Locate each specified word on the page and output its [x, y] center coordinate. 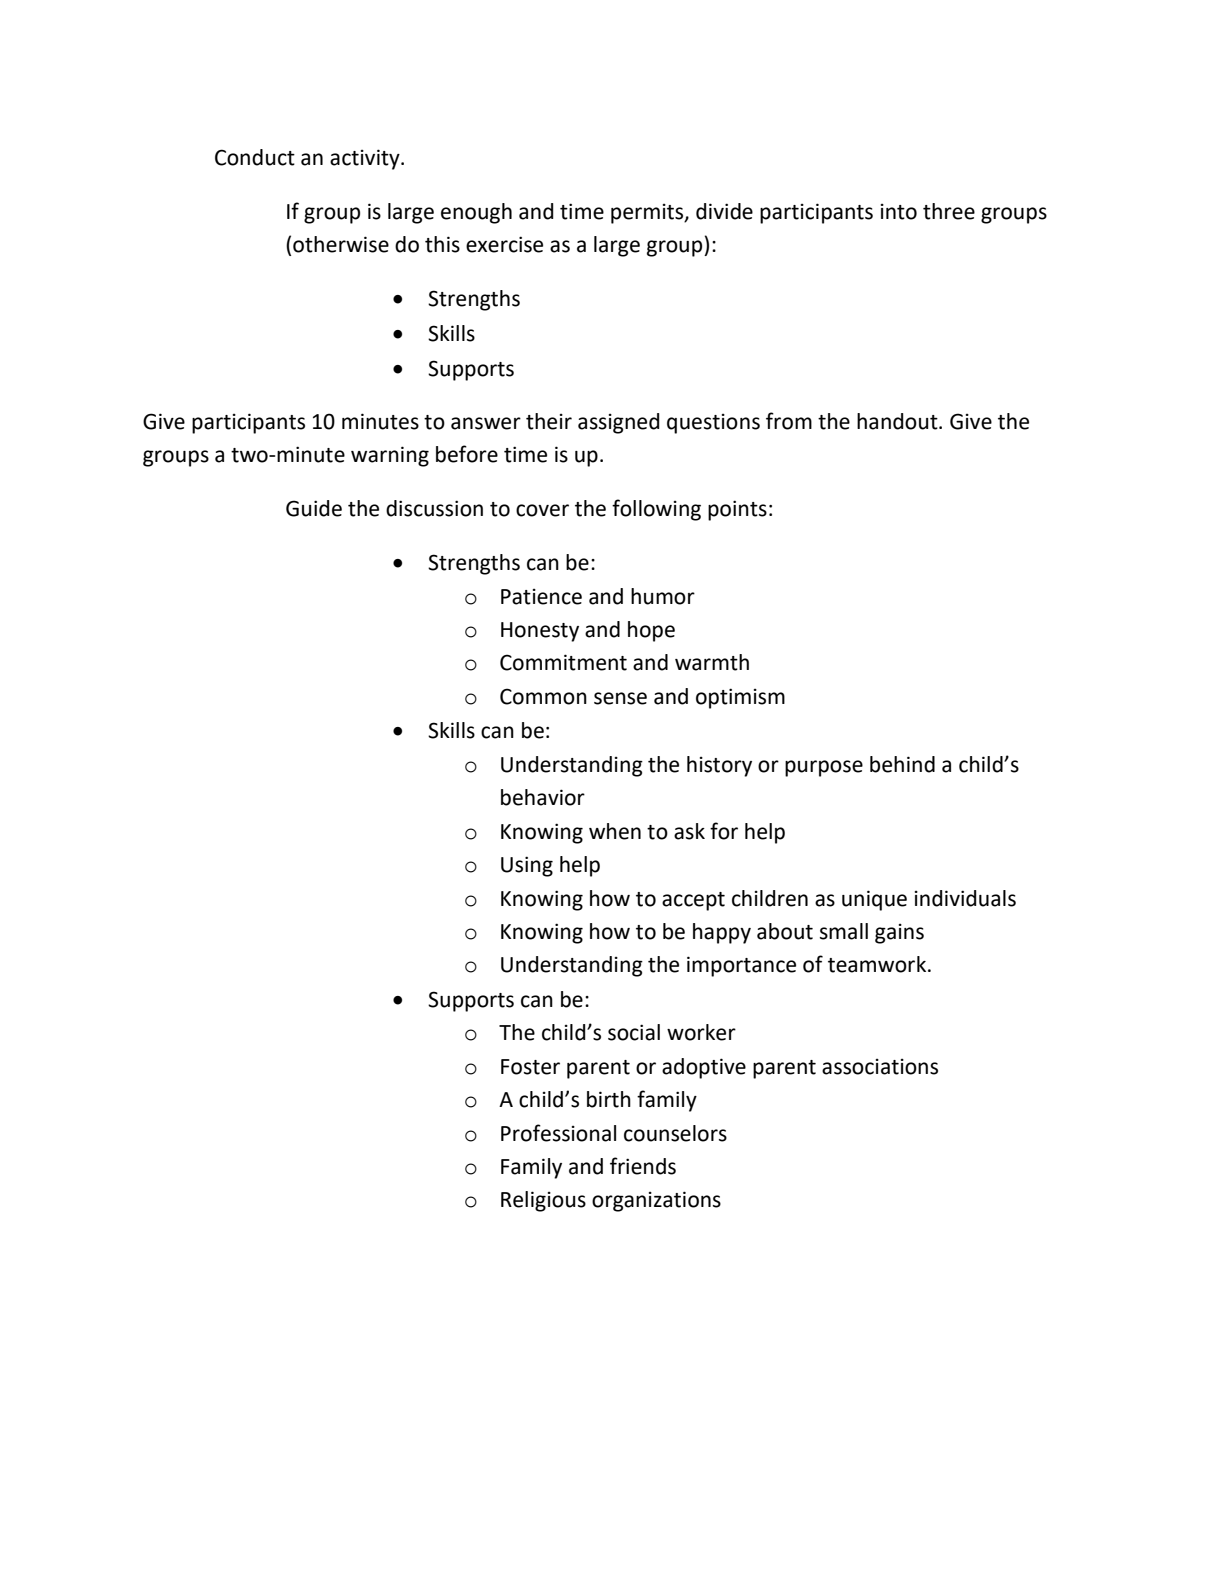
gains [899, 934]
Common [543, 696]
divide [724, 211]
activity [366, 159]
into [899, 212]
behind [902, 764]
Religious [543, 1201]
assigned [619, 423]
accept [693, 901]
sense [620, 698]
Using [527, 866]
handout [898, 421]
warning [390, 456]
